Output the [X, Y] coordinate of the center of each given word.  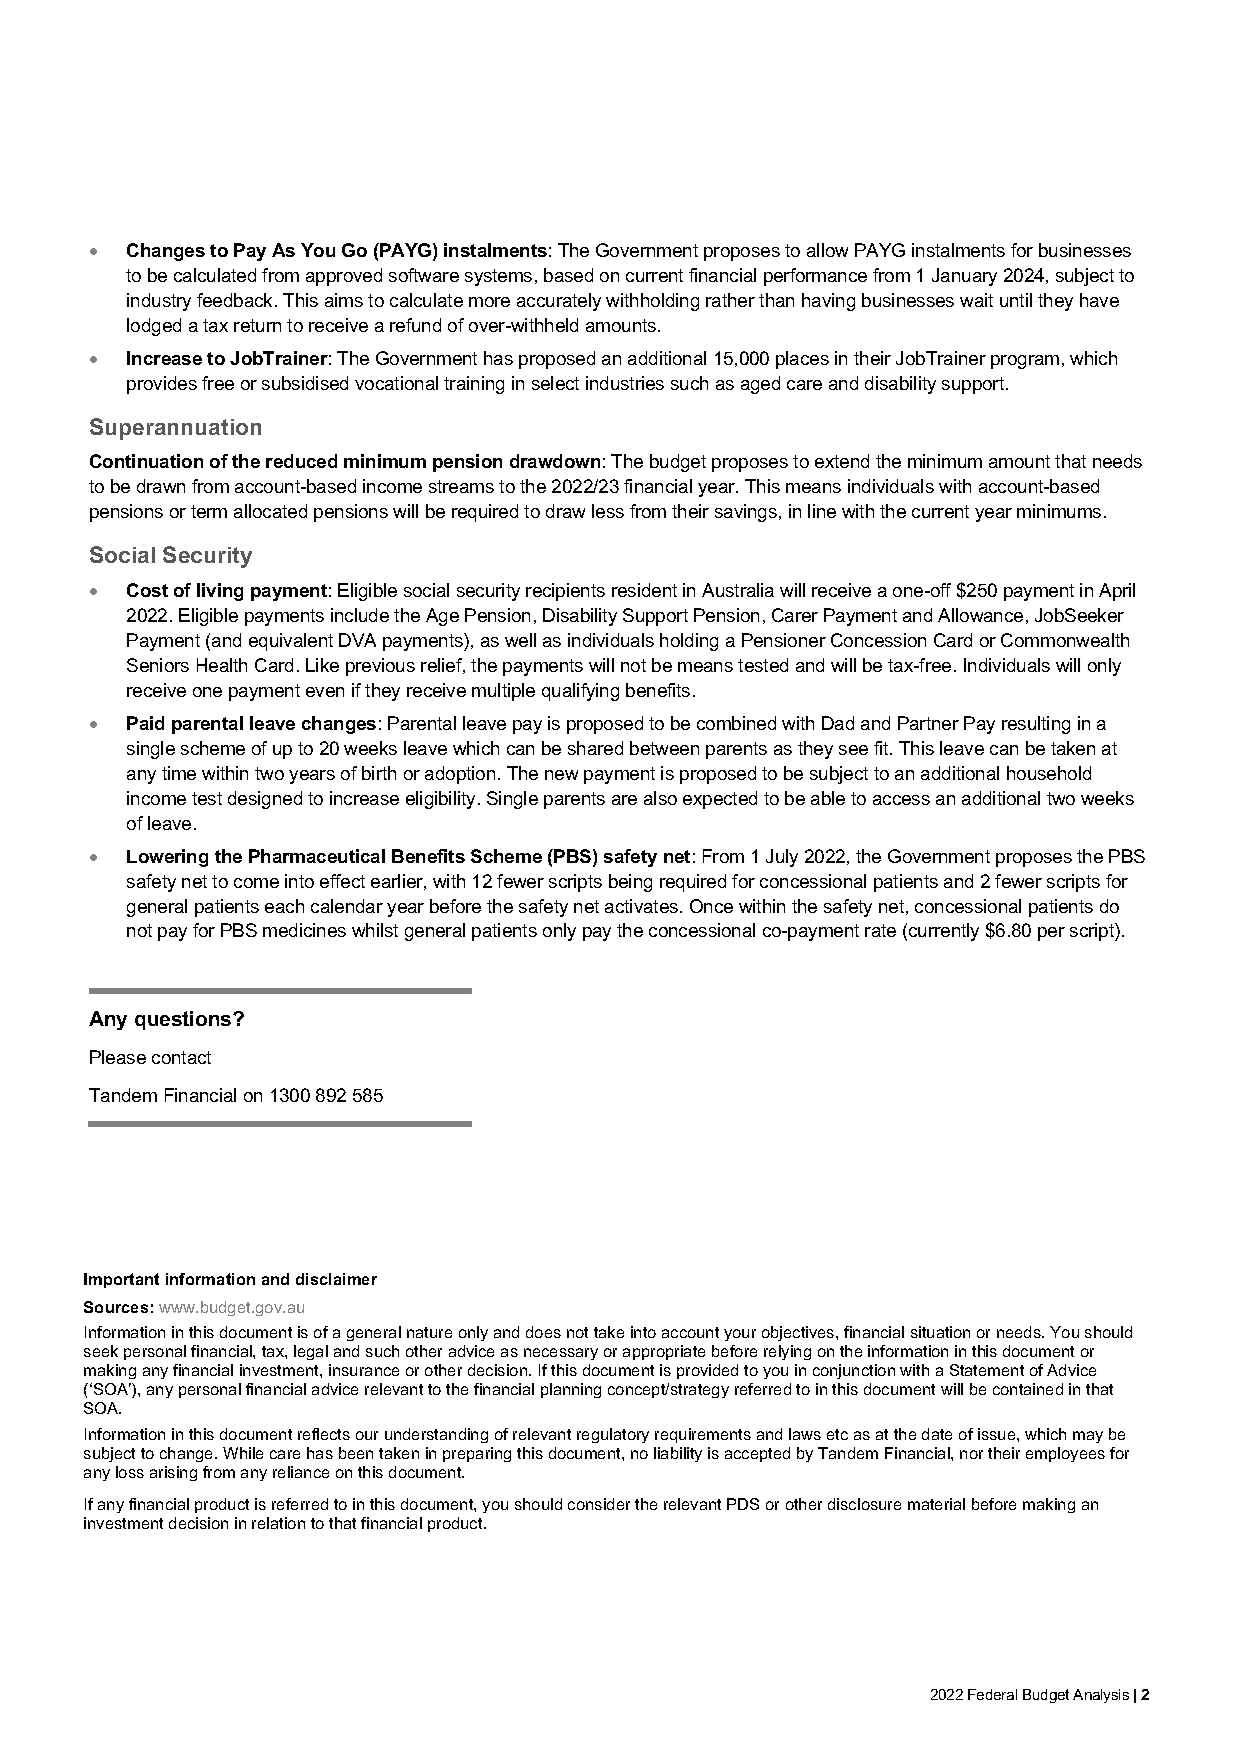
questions [184, 1020]
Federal [992, 1694]
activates [643, 906]
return [257, 325]
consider [599, 1504]
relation [278, 1523]
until [1016, 300]
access [901, 800]
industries [625, 383]
